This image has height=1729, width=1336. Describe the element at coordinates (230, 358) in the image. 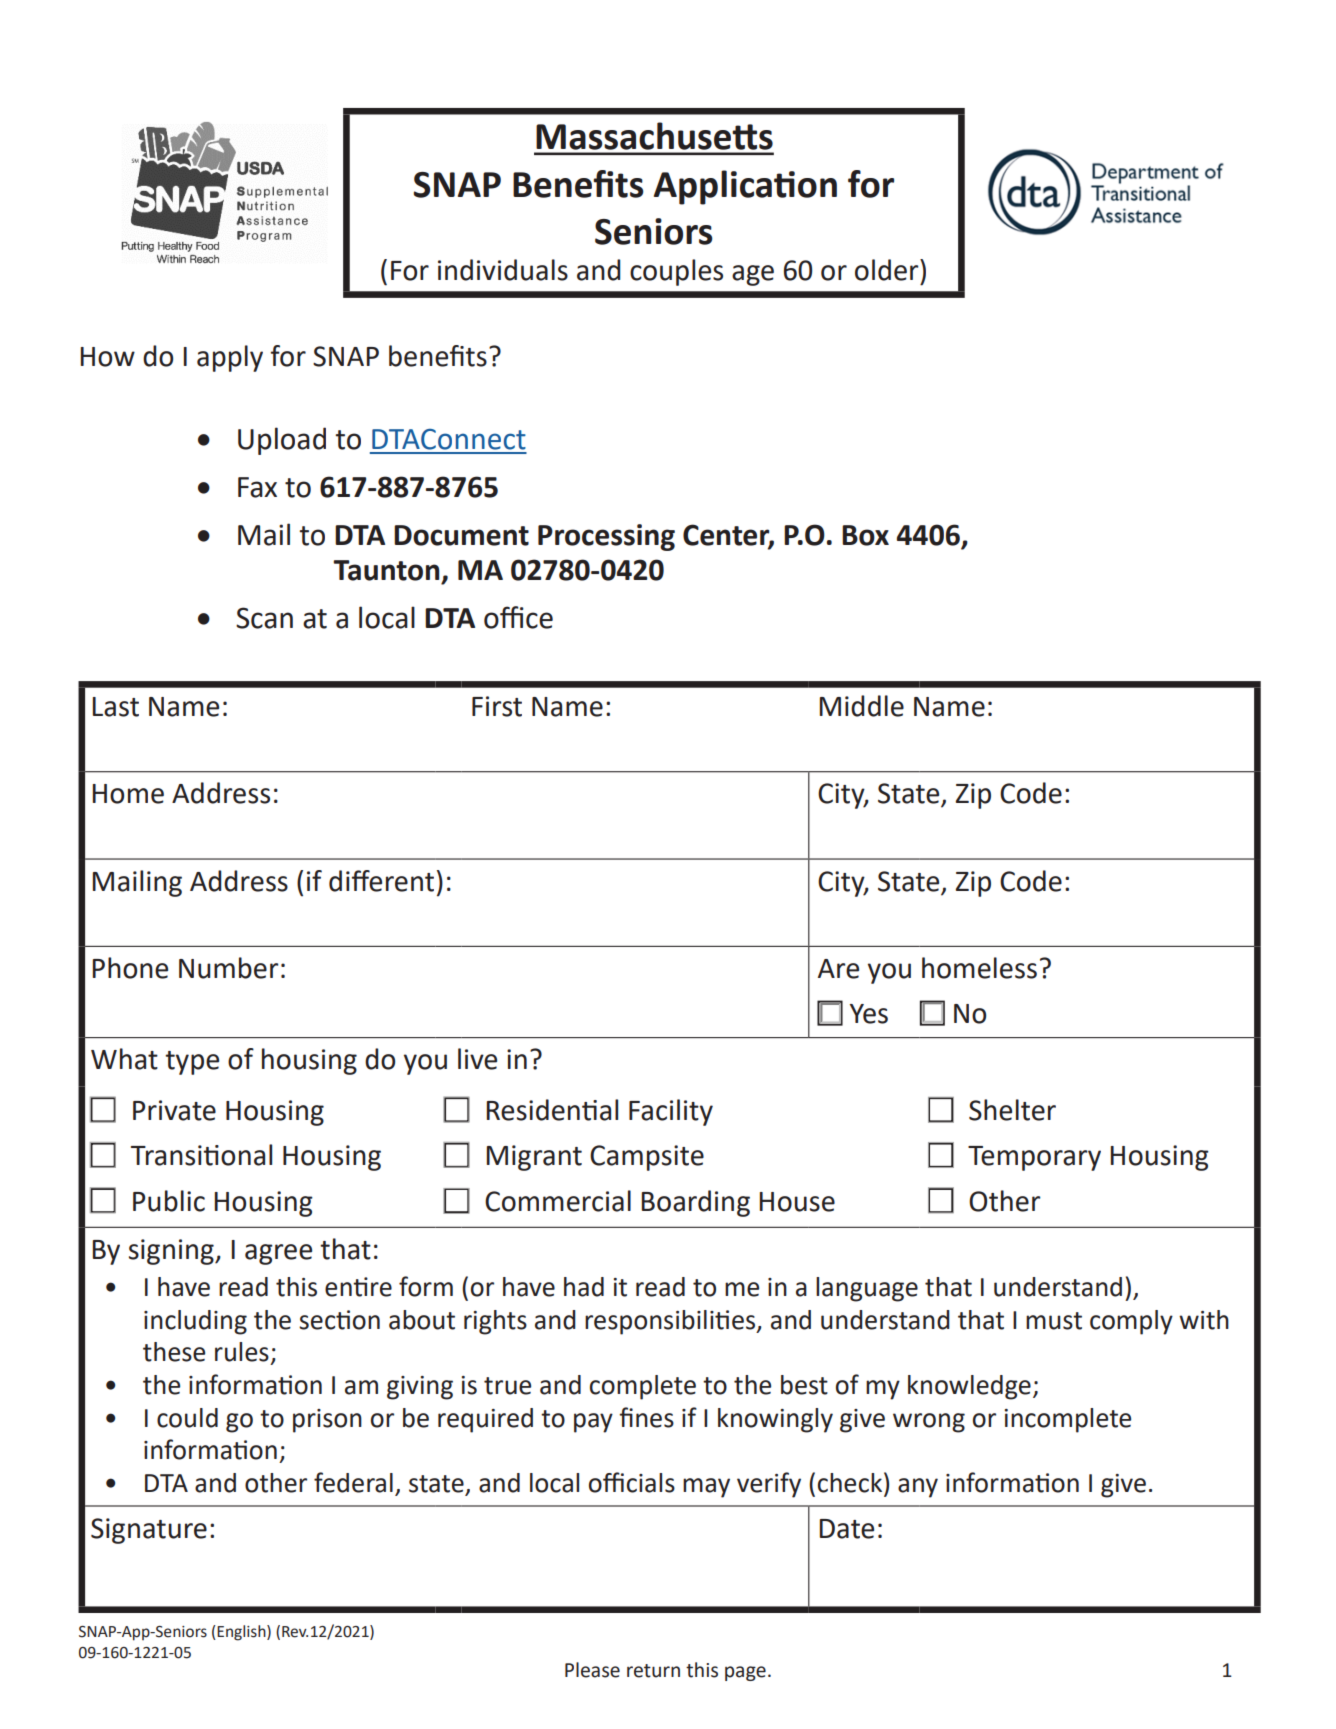

I see `apply` at that location.
